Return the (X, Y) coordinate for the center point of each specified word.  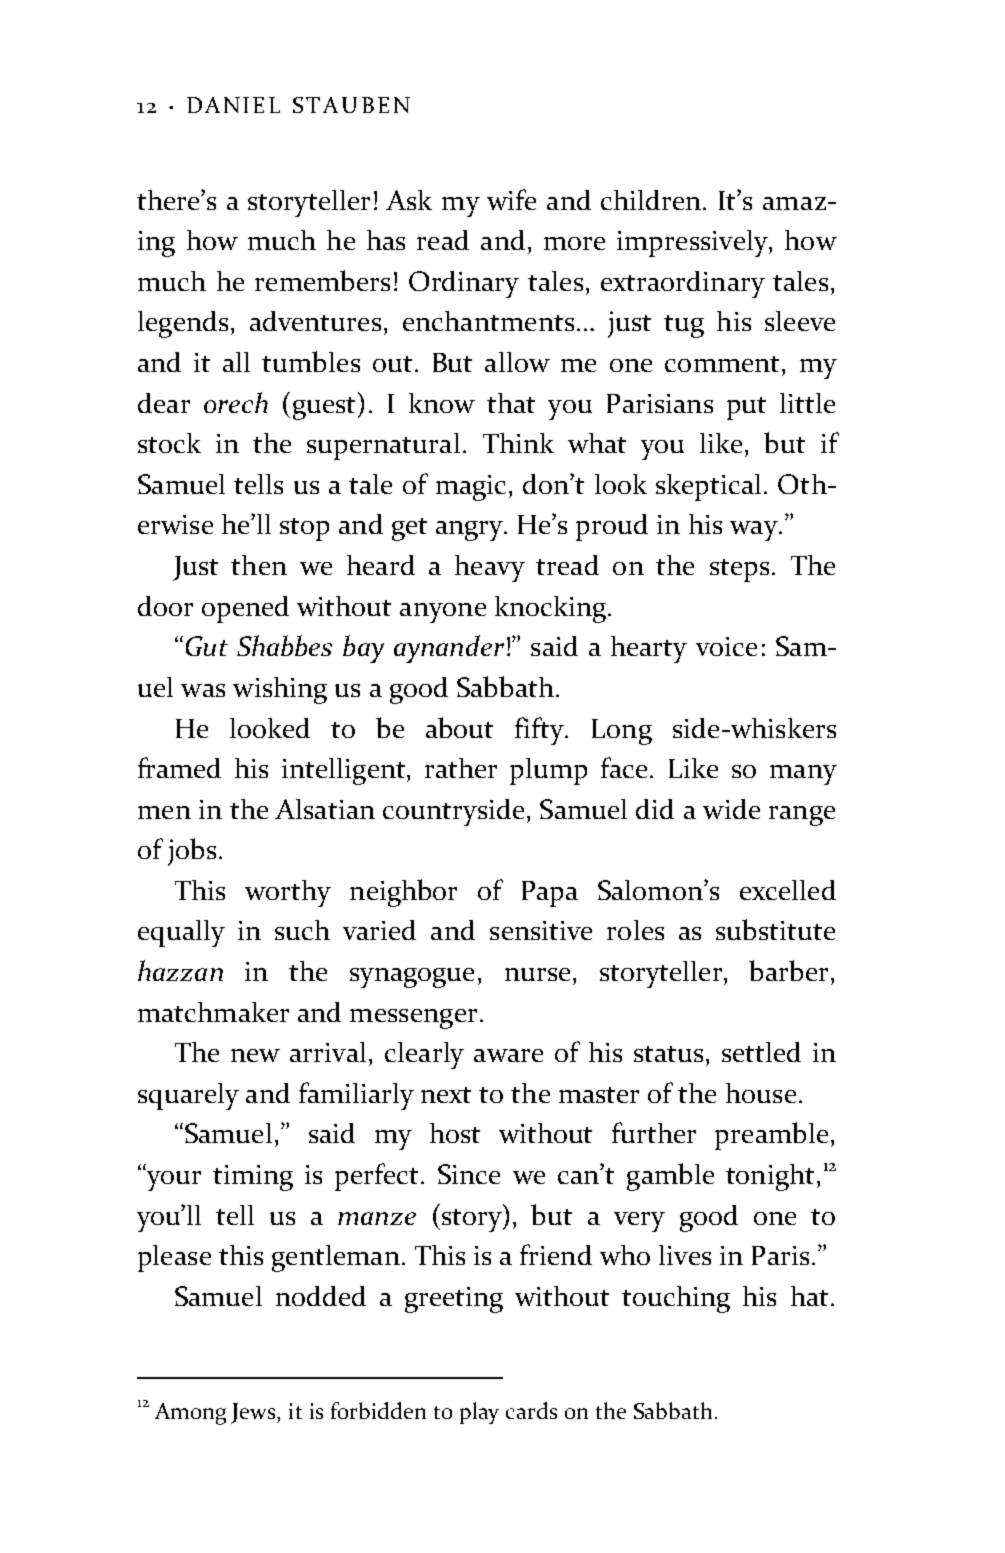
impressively (693, 243)
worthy (288, 893)
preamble (771, 1136)
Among (190, 1414)
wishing (280, 690)
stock (169, 443)
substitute (775, 929)
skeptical (708, 487)
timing (253, 1178)
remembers (322, 280)
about (459, 727)
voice (726, 646)
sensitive (541, 930)
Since (469, 1174)
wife (511, 199)
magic (471, 488)
